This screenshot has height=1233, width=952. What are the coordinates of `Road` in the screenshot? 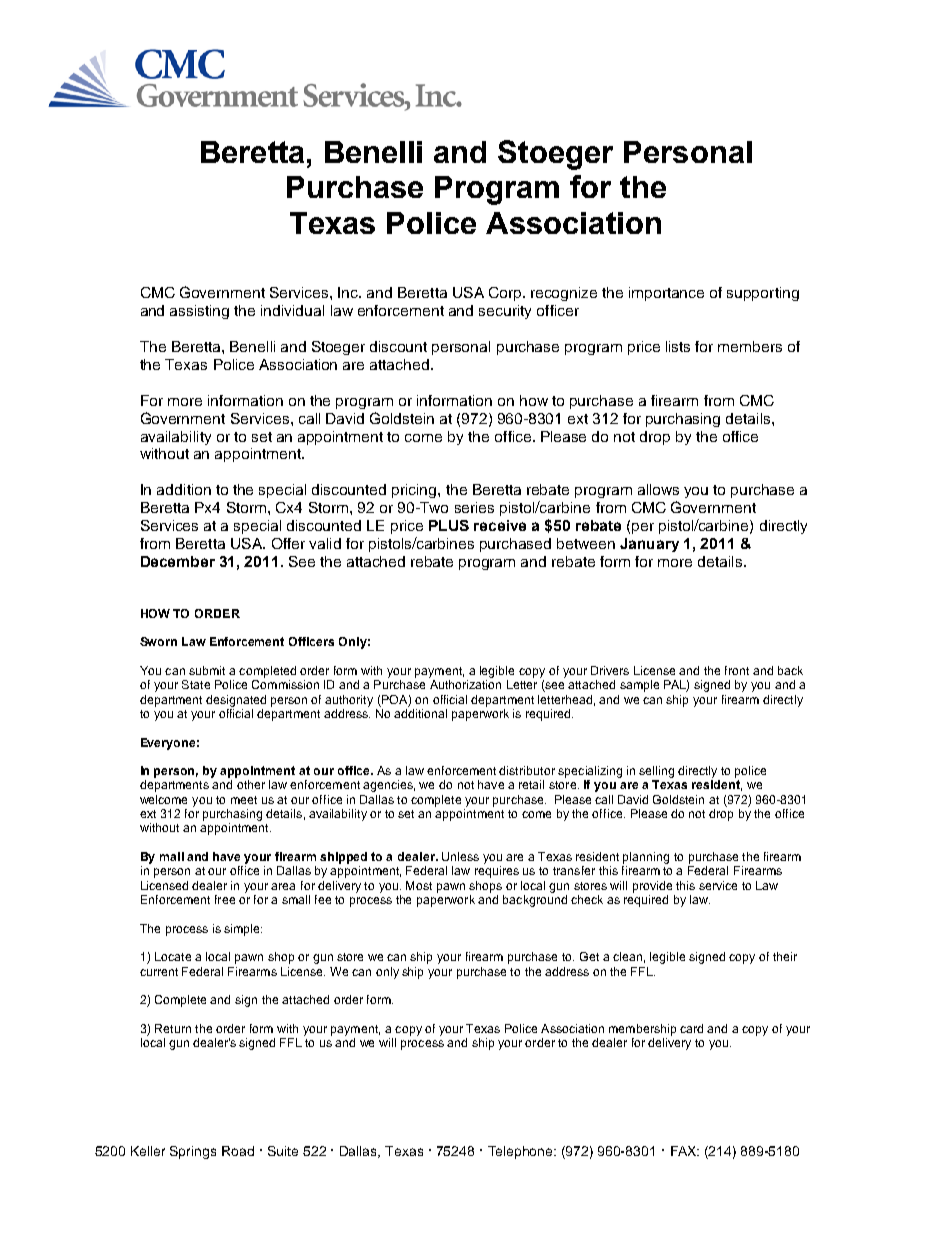 It's located at (238, 1151).
